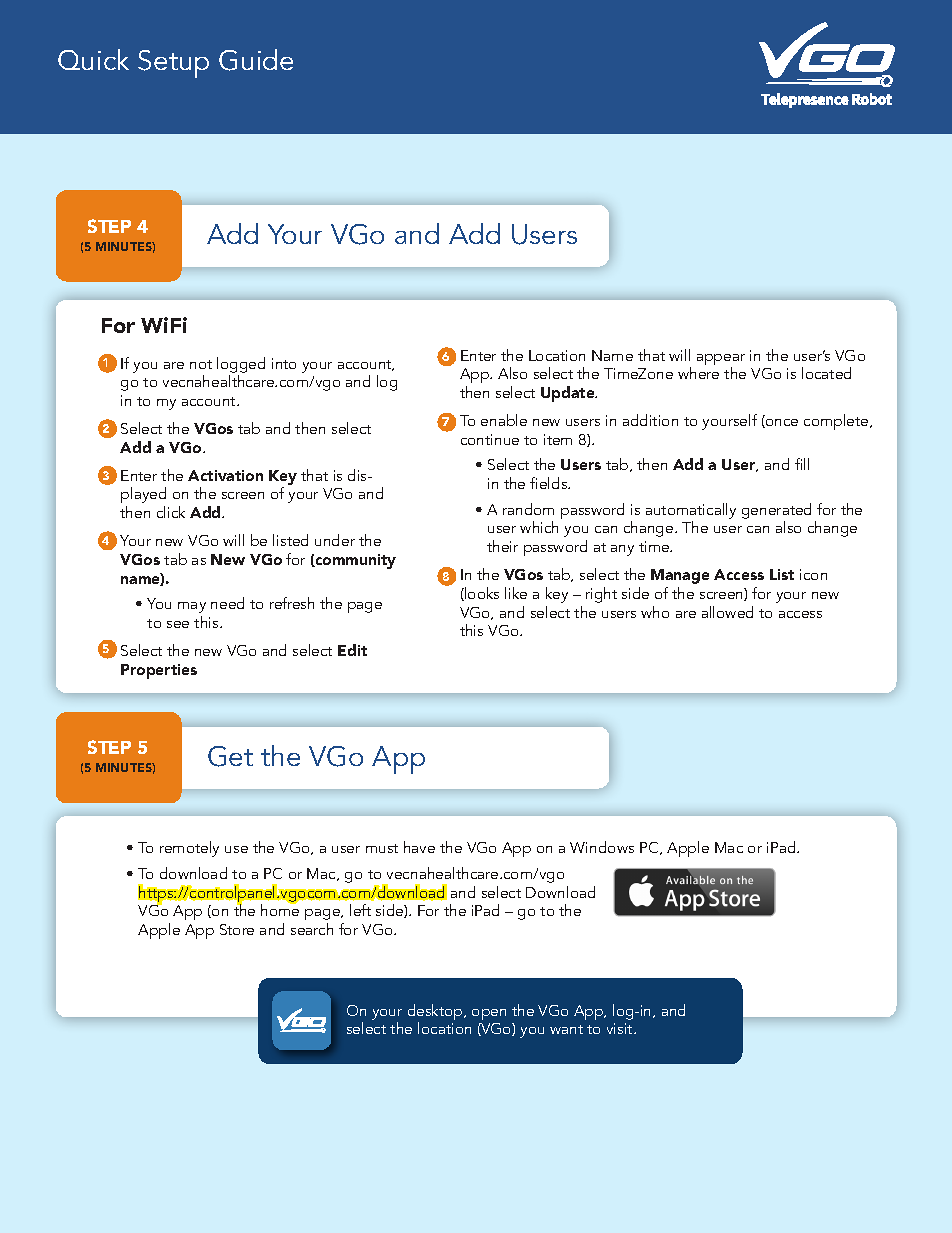  I want to click on visit, so click(621, 1028).
